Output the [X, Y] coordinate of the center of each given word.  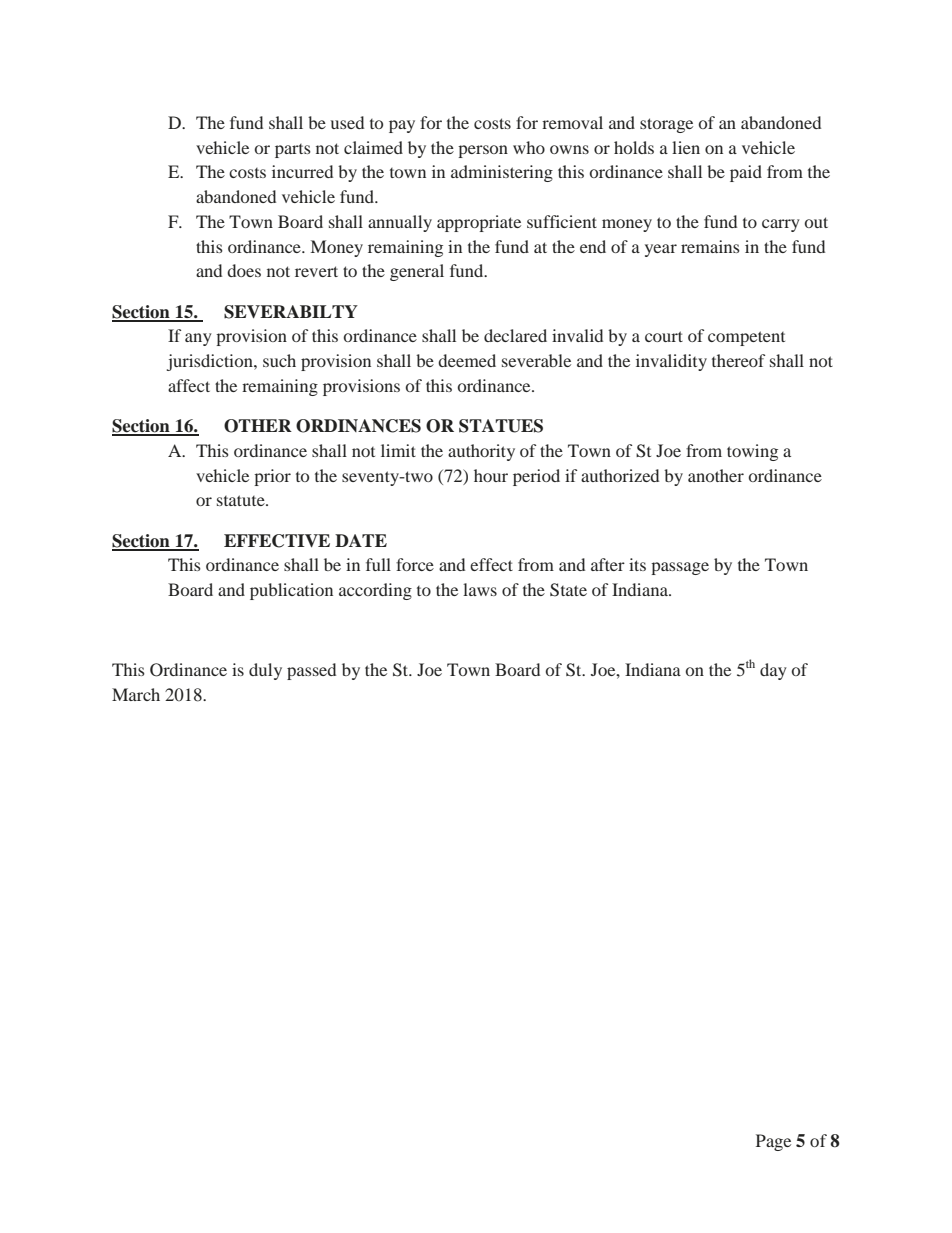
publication [291, 591]
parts [293, 151]
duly [265, 671]
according [375, 591]
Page [773, 1142]
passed [311, 671]
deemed [467, 360]
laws [480, 589]
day [773, 671]
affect [189, 385]
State [568, 590]
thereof [738, 360]
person [483, 151]
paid [746, 173]
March [136, 694]
